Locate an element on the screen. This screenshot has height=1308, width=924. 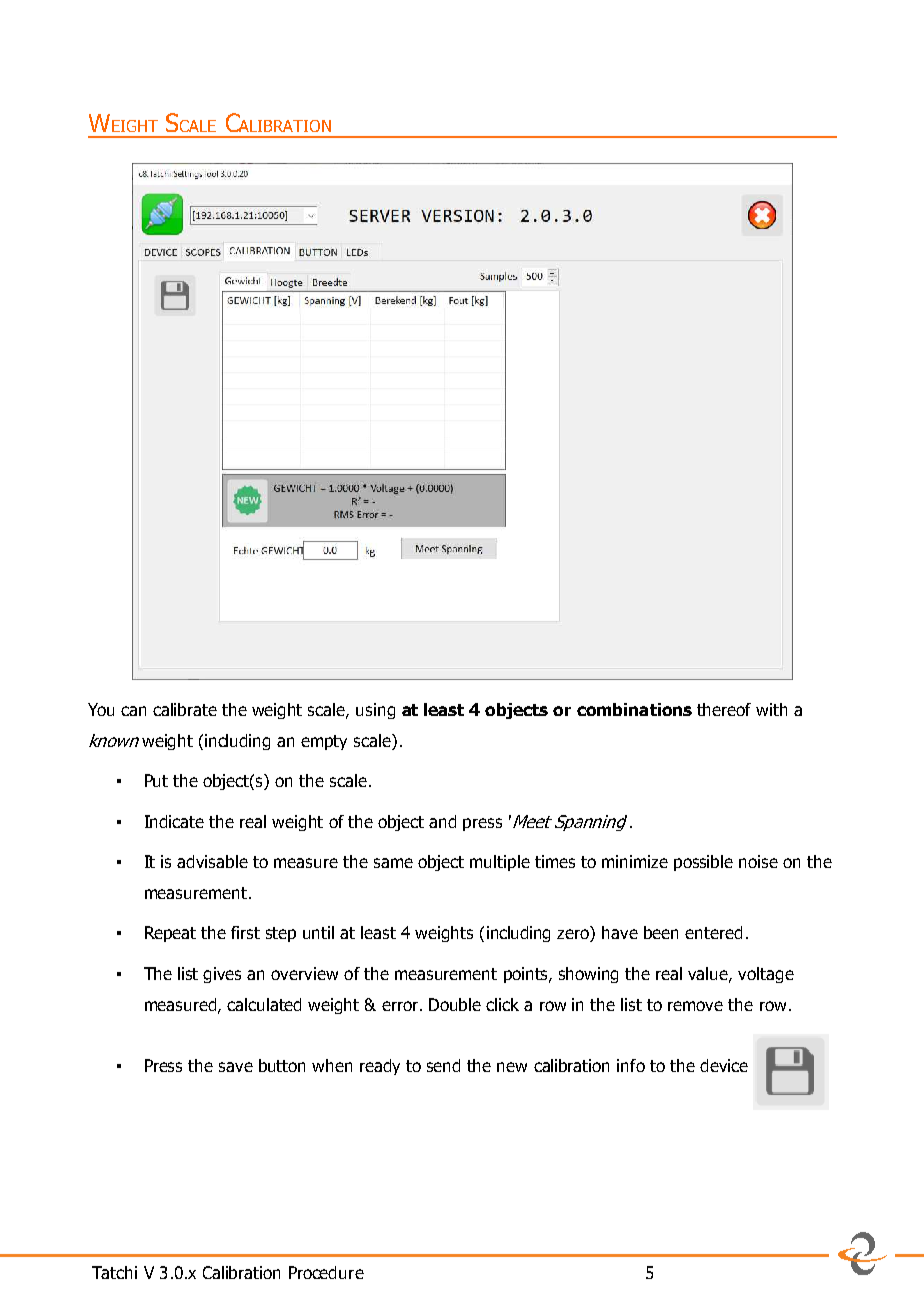
using is located at coordinates (375, 711).
